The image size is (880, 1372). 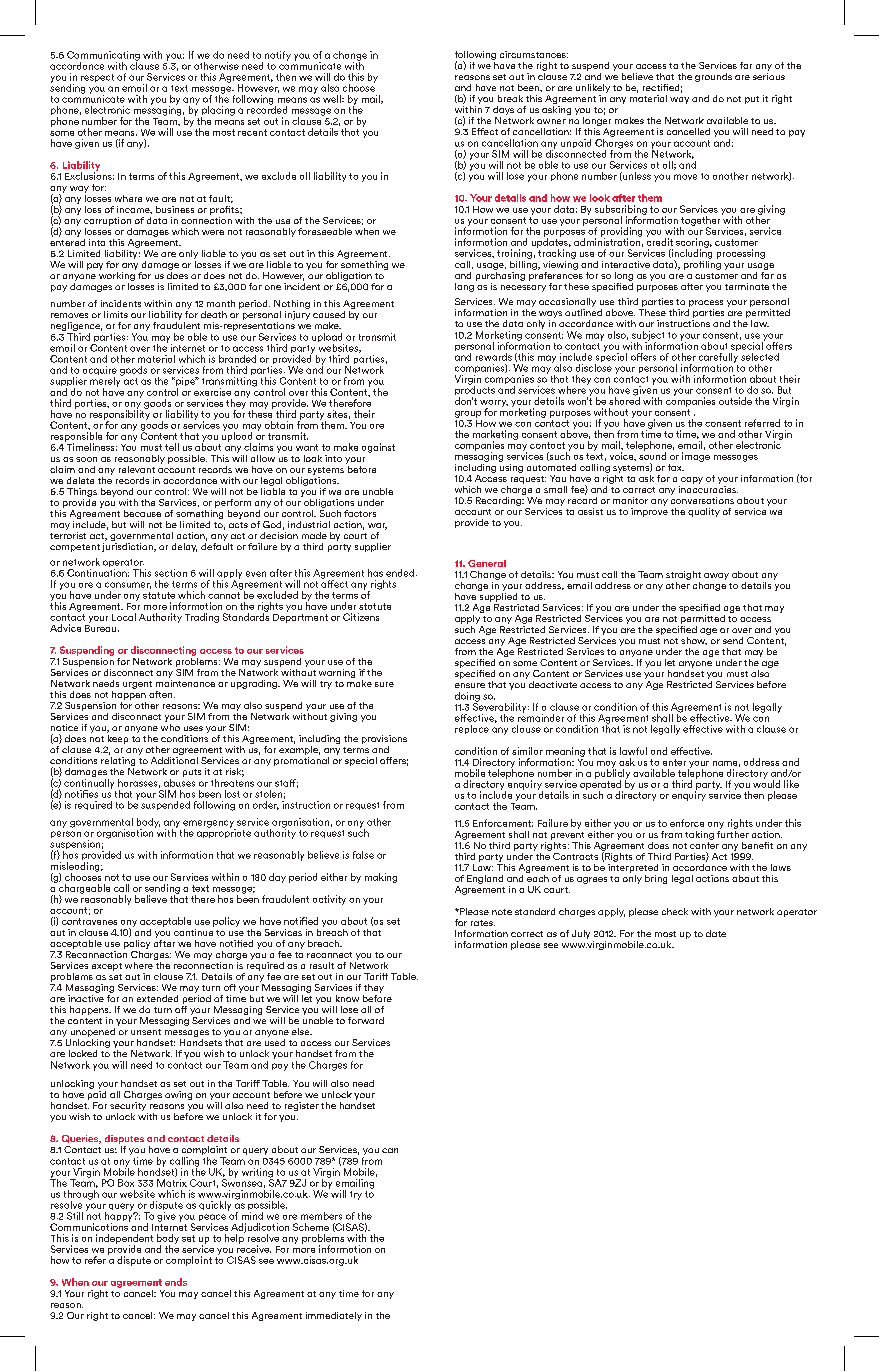 I want to click on ends, so click(x=176, y=1282).
